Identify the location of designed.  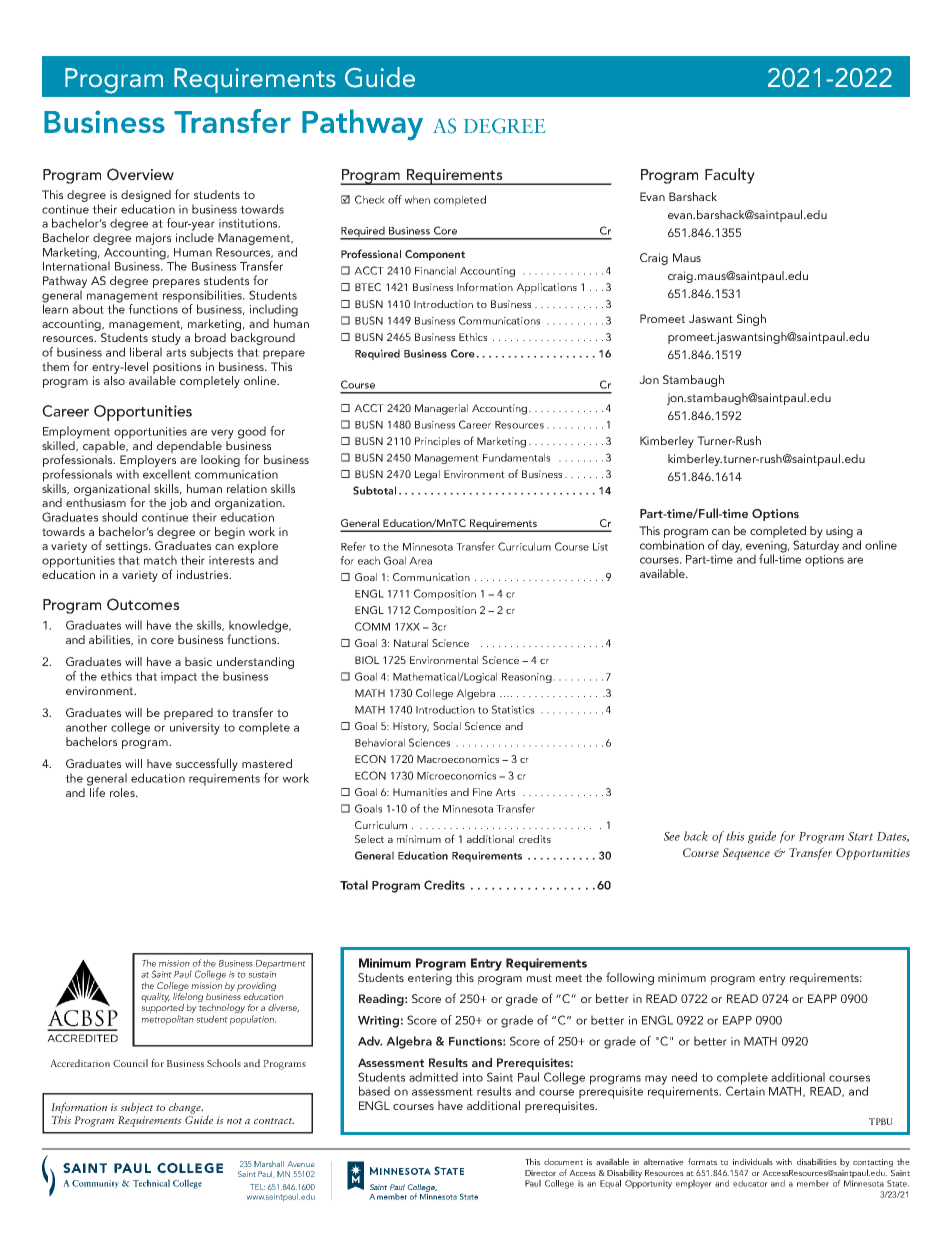
(146, 196).
